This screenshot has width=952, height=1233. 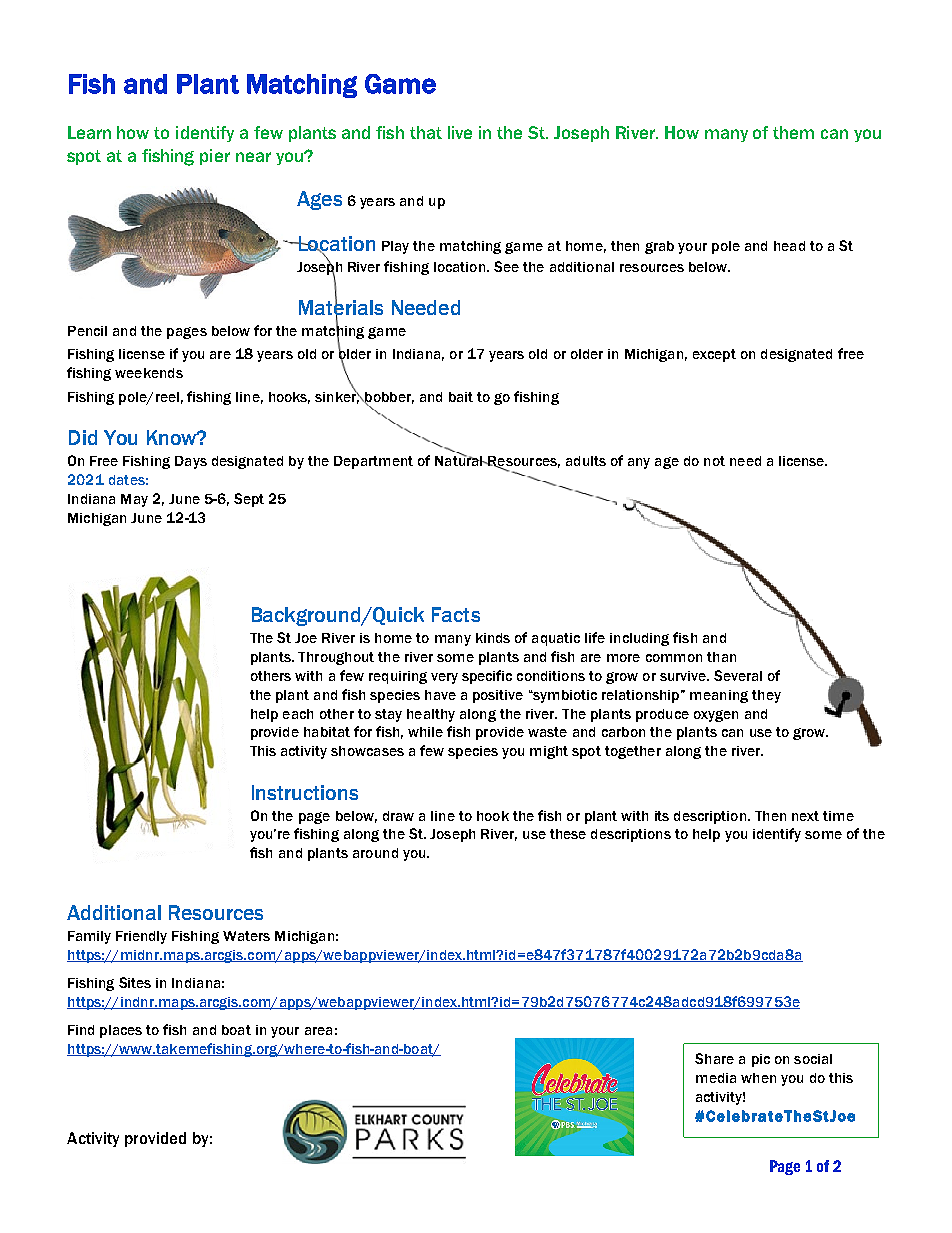 I want to click on live, so click(x=460, y=132).
